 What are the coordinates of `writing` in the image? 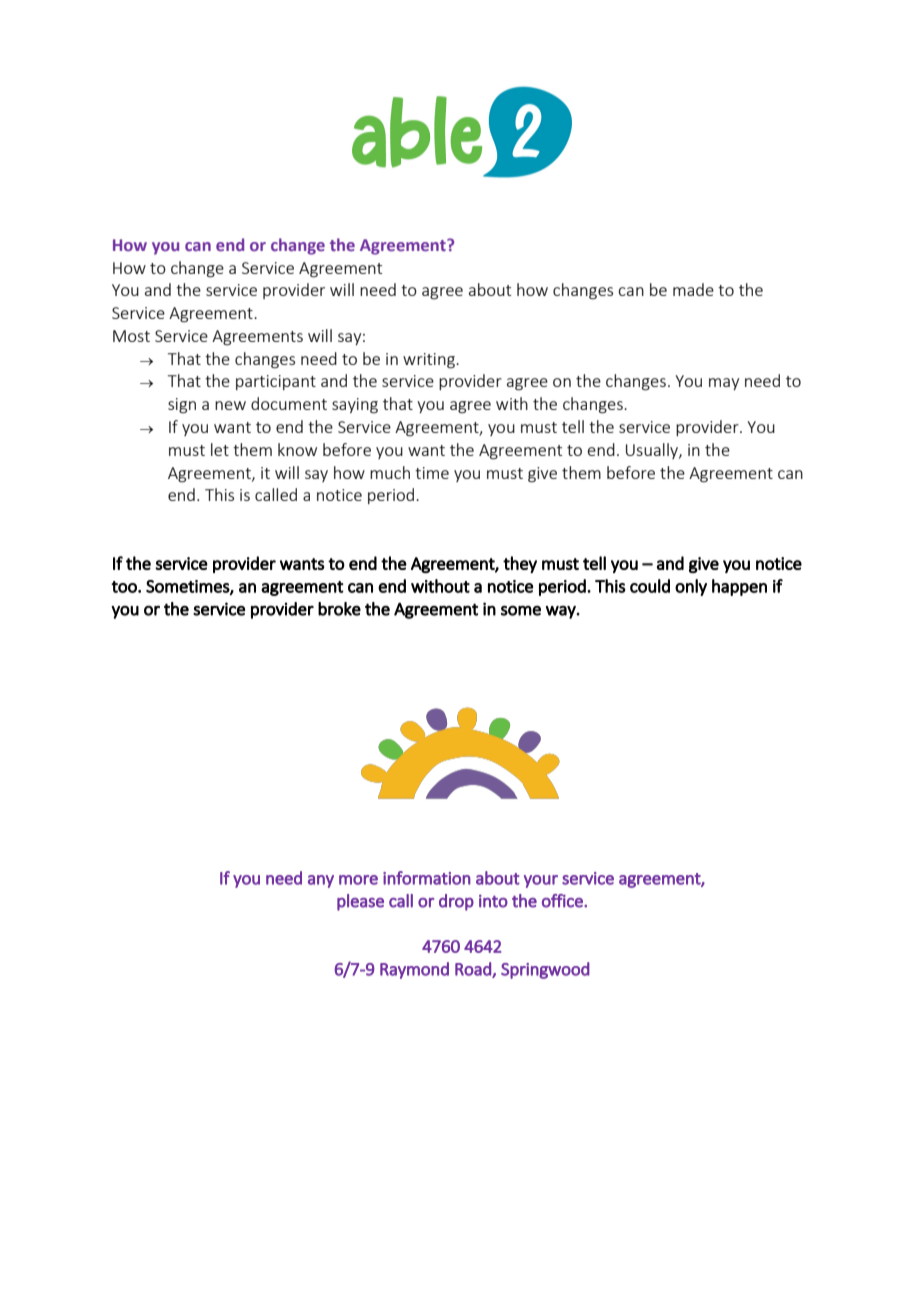 It's located at (430, 361).
